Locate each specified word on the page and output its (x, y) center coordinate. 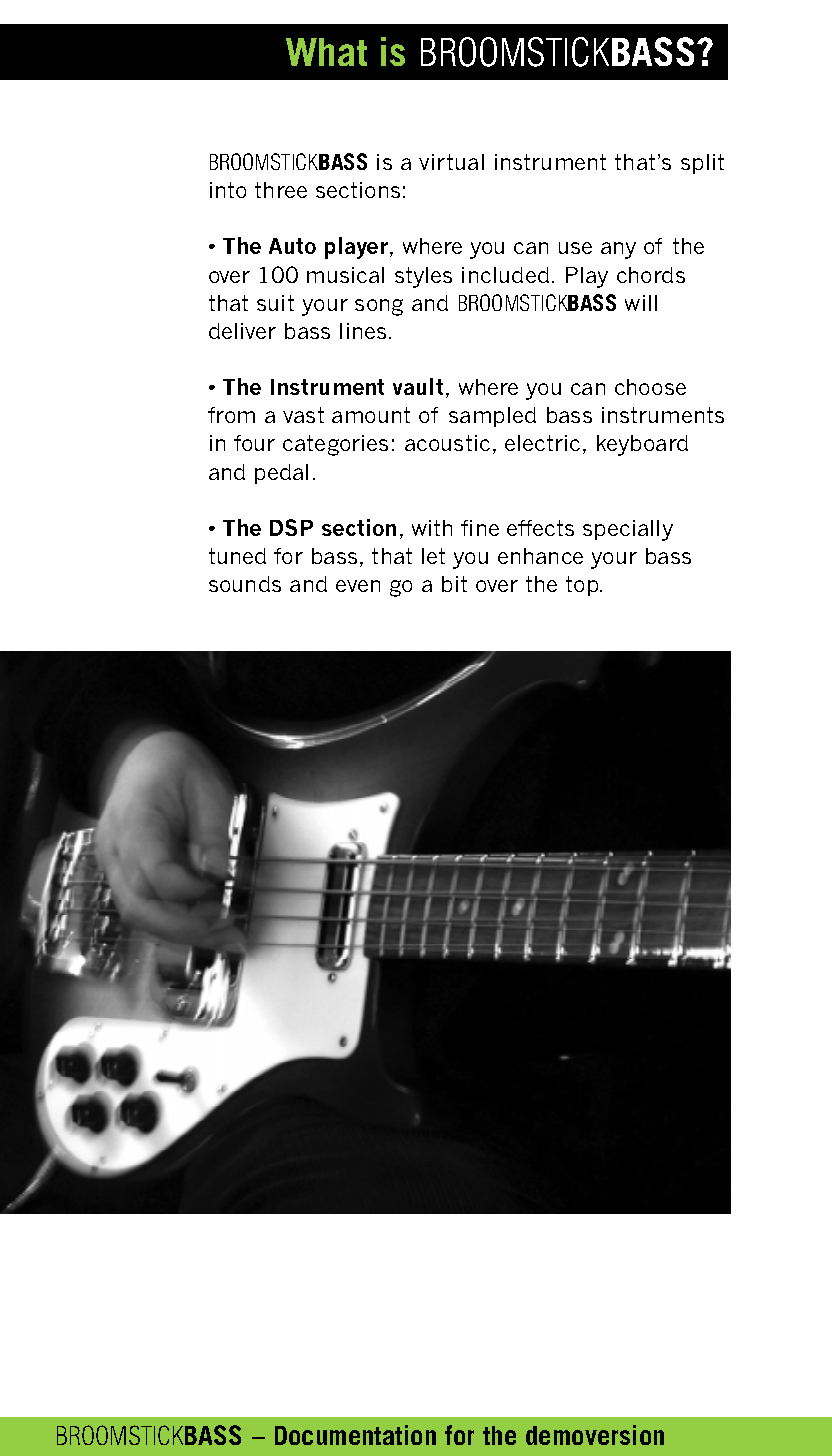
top (583, 586)
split (702, 164)
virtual (451, 162)
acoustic (447, 443)
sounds (245, 584)
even (358, 586)
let (433, 556)
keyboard (642, 445)
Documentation (355, 1435)
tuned (237, 556)
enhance (540, 556)
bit (454, 584)
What (326, 52)
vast (303, 415)
